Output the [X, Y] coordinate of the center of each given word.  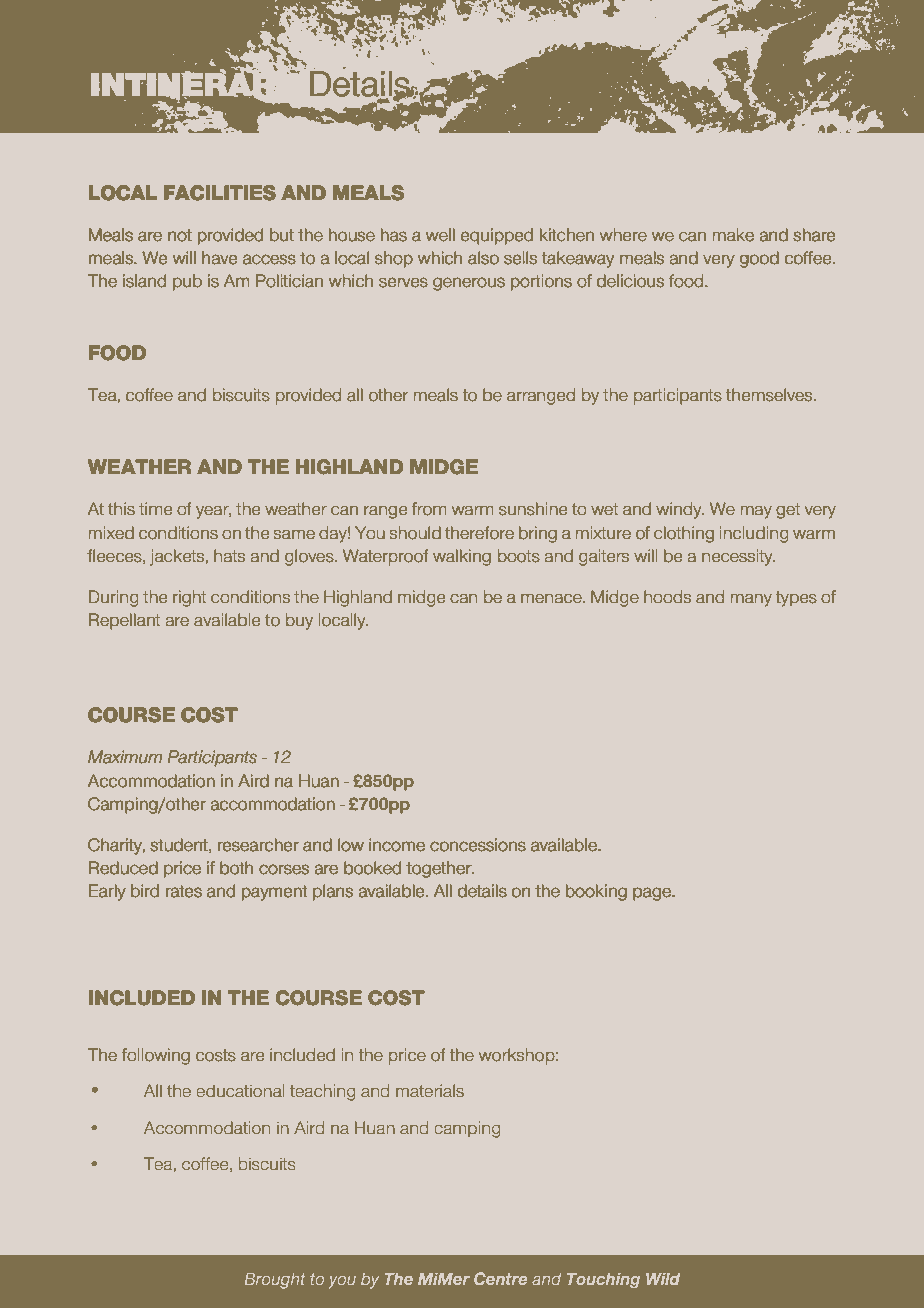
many [751, 600]
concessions [478, 845]
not [180, 235]
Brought [275, 1280]
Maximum [125, 756]
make [733, 235]
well [440, 235]
